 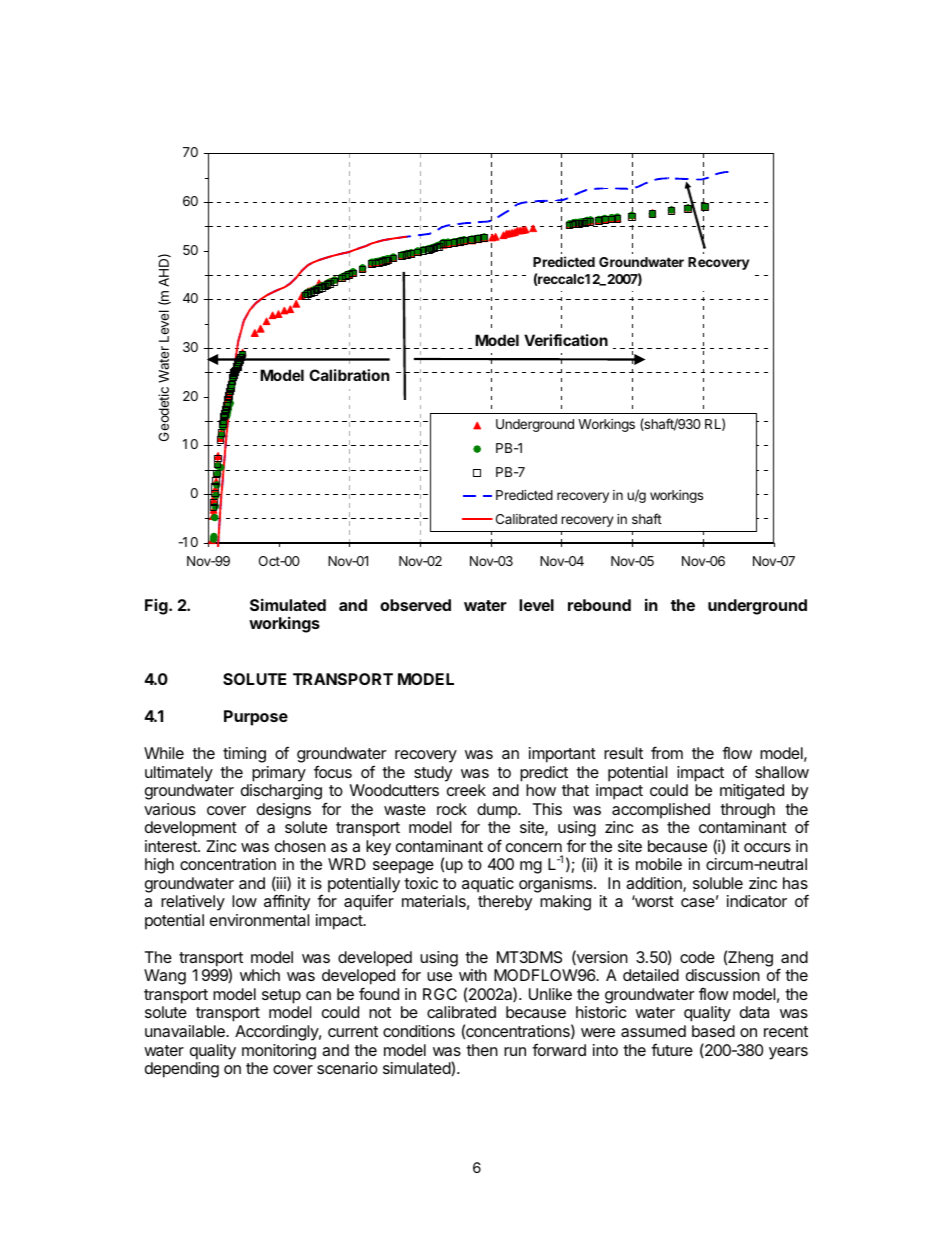 What do you see at coordinates (279, 1052) in the page?
I see `monitoring` at bounding box center [279, 1052].
